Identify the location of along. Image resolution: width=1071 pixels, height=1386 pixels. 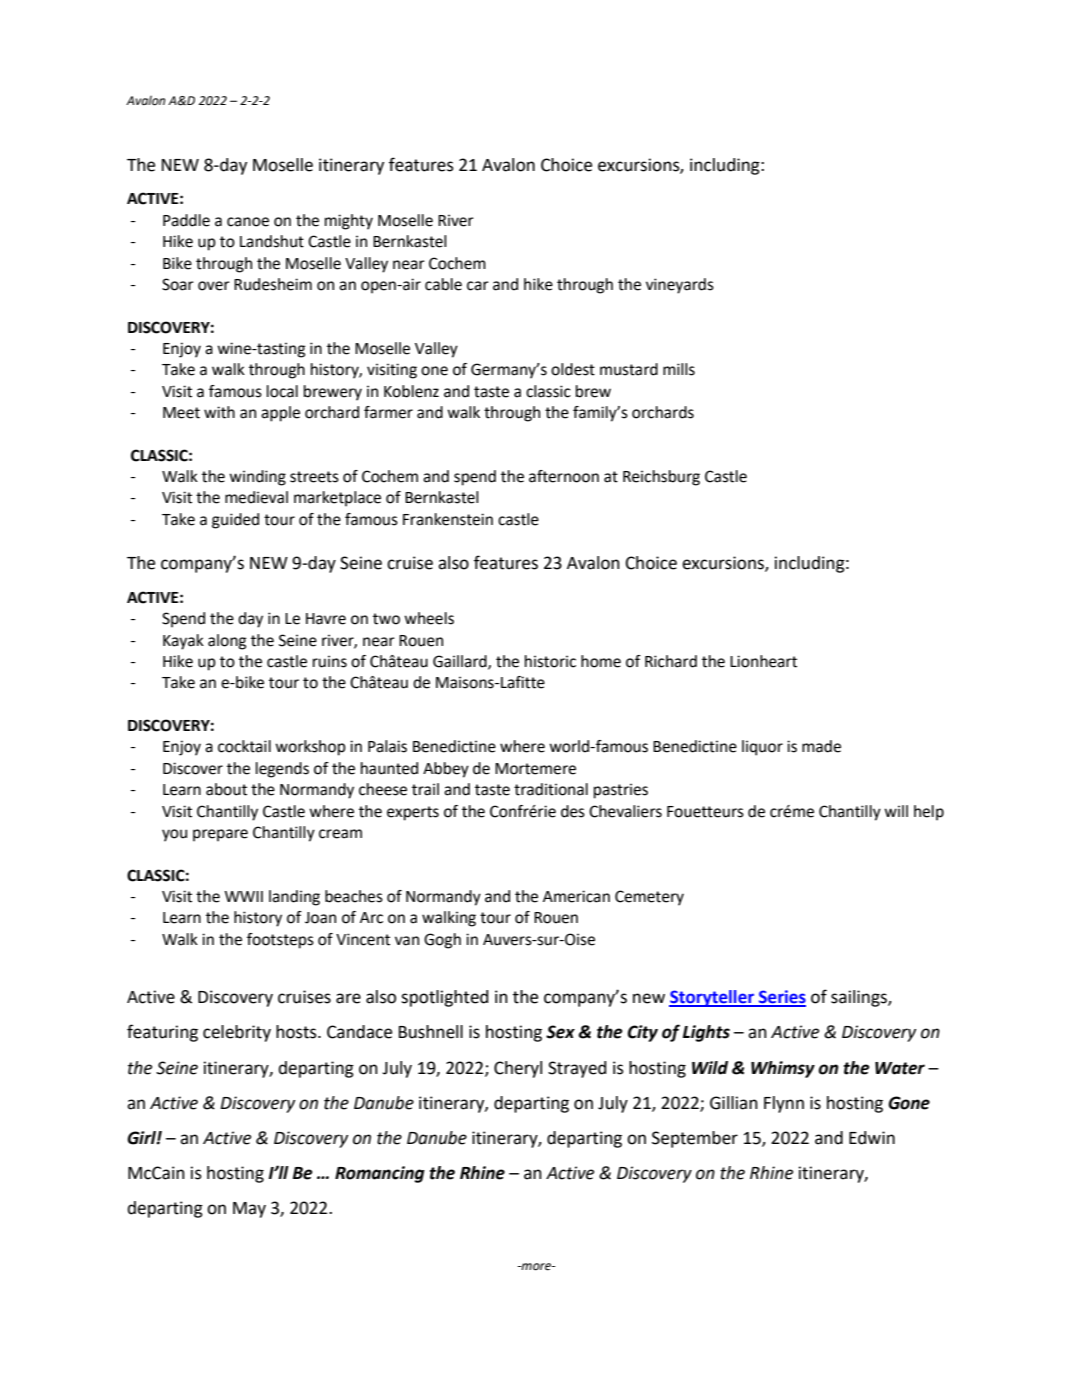
(227, 642).
